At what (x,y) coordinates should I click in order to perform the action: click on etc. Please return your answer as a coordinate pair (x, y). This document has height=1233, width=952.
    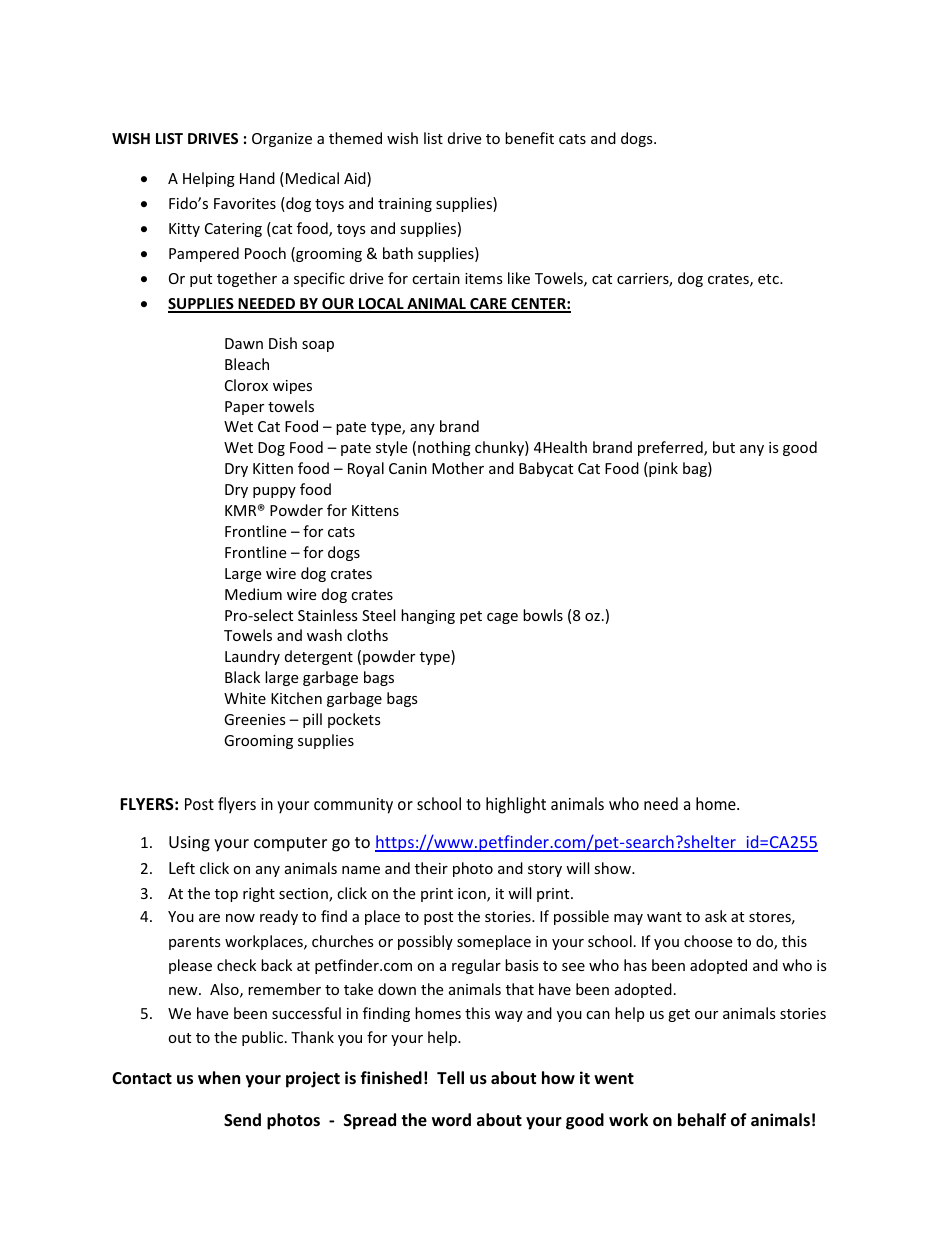
    Looking at the image, I should click on (769, 279).
